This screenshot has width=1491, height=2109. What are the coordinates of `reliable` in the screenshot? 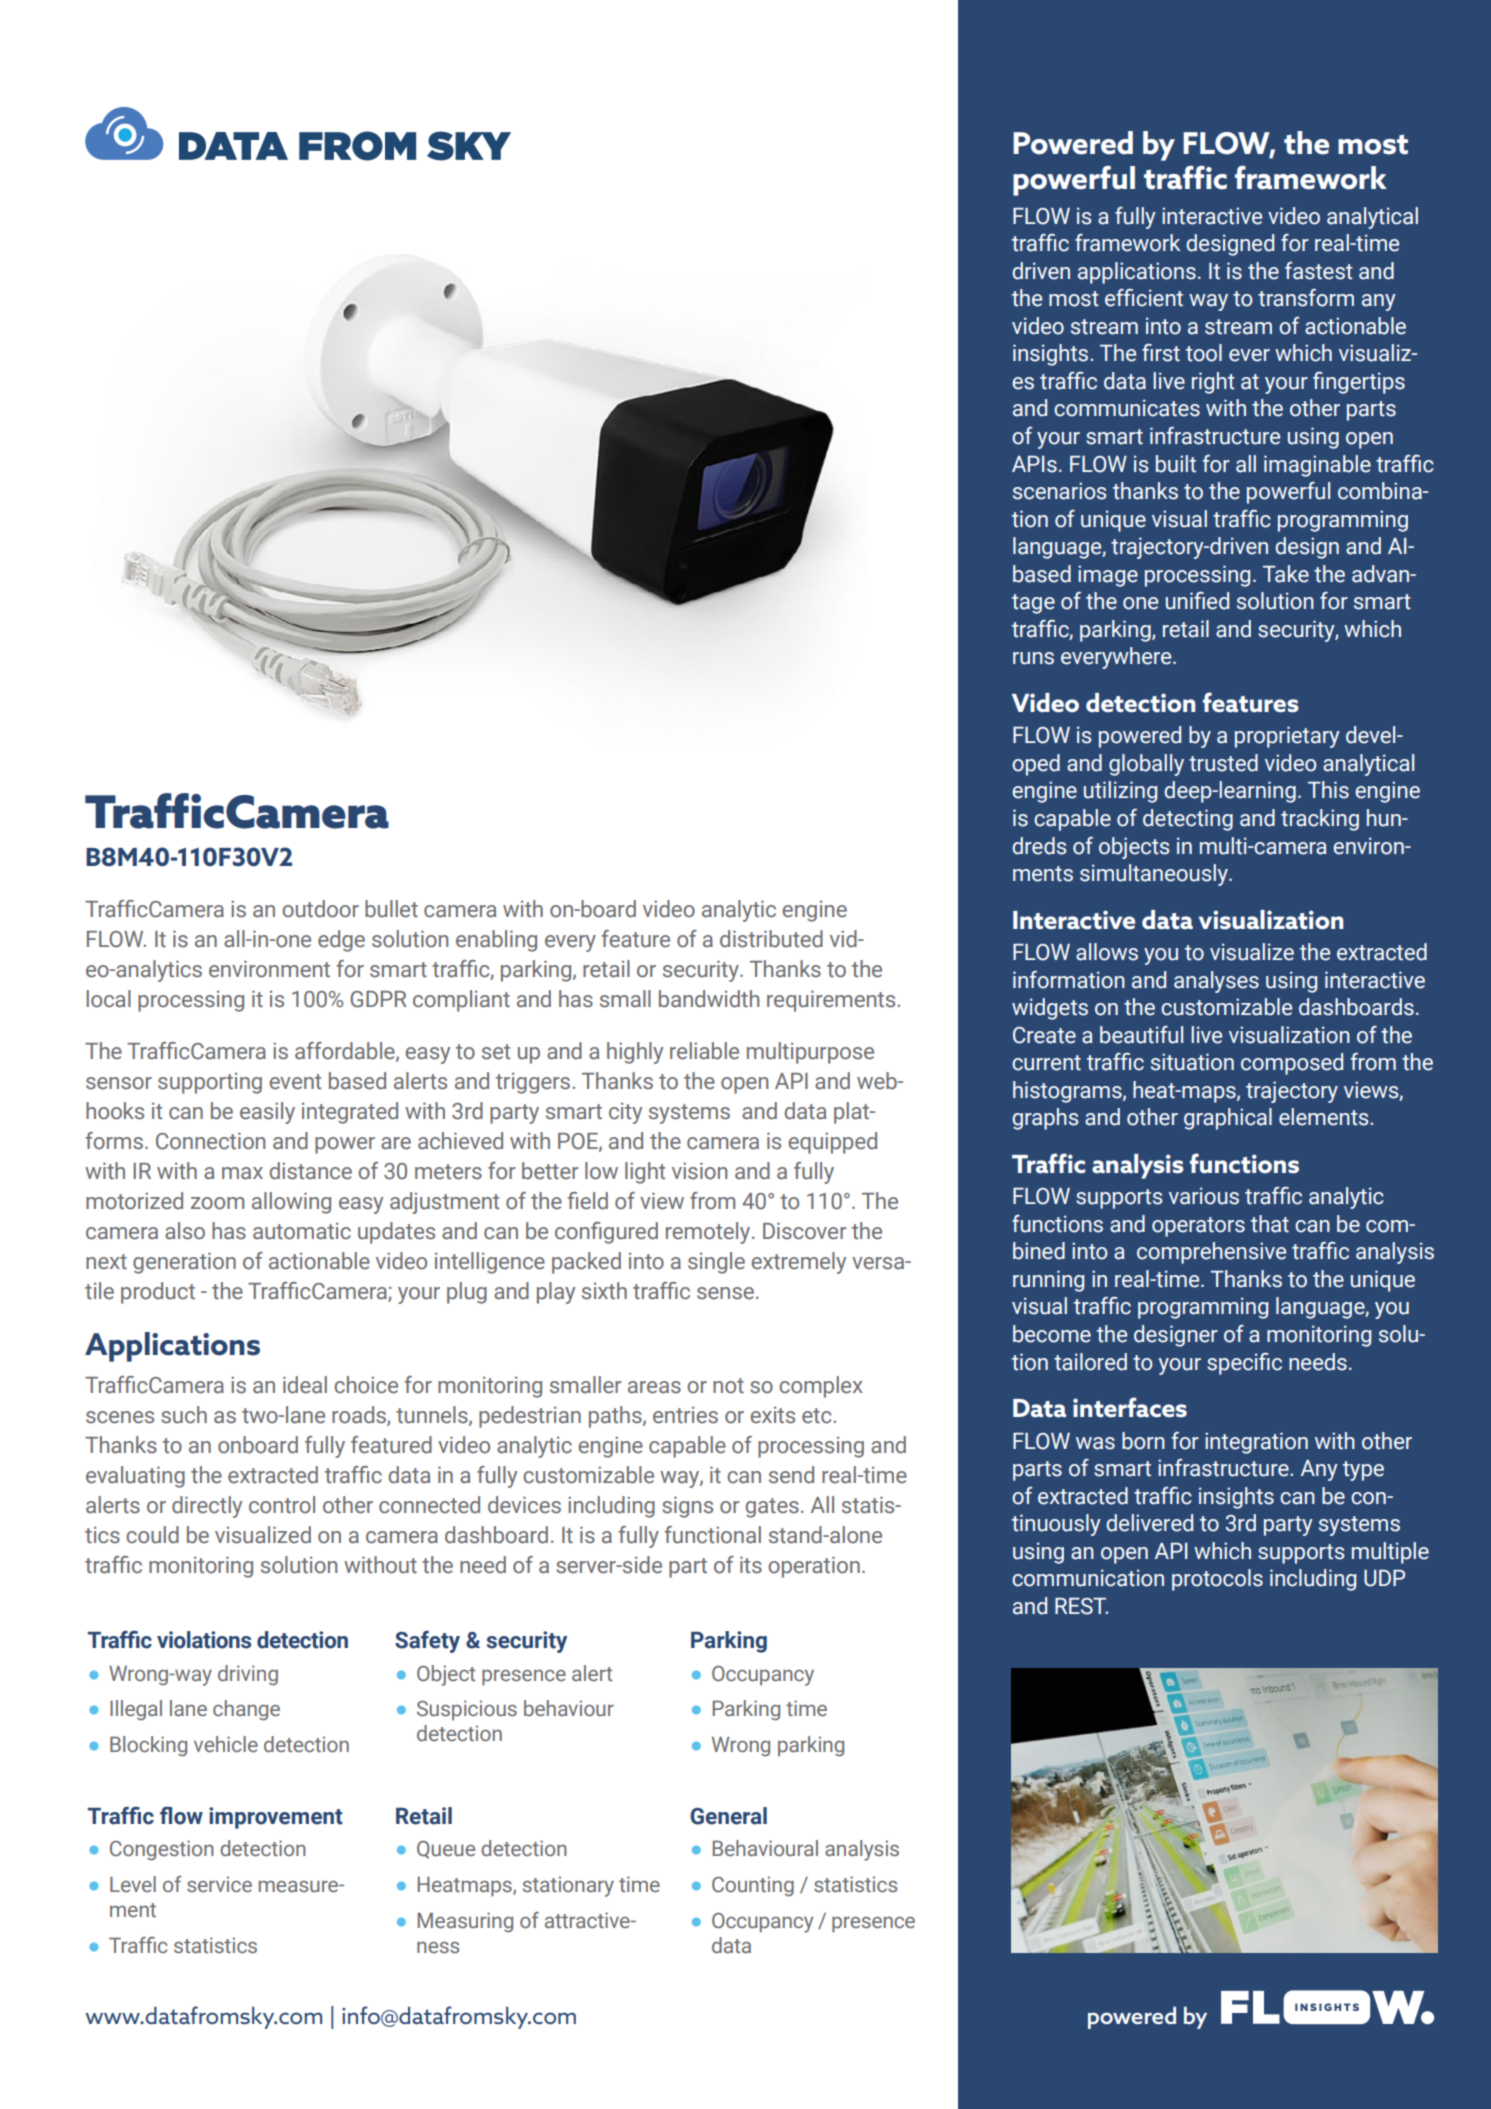 It's located at (704, 1051).
